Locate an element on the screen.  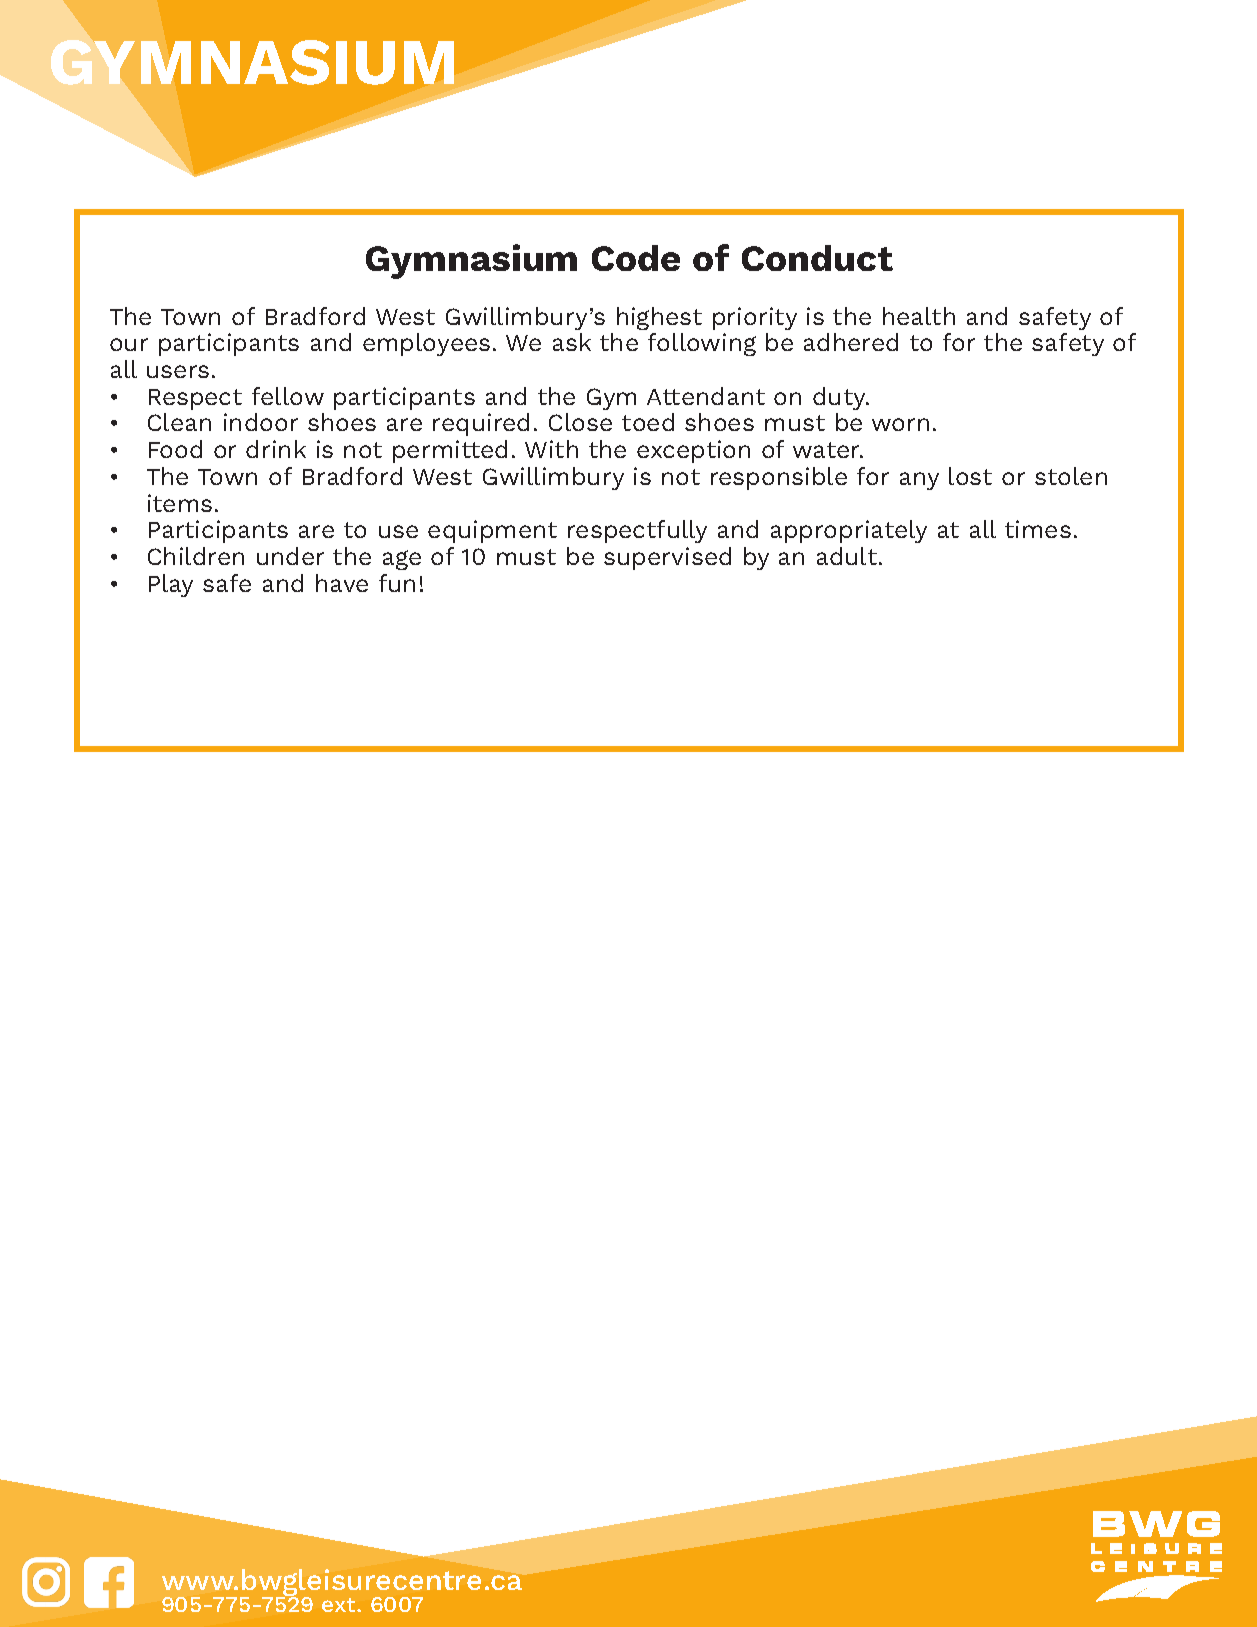
responsible is located at coordinates (779, 478).
